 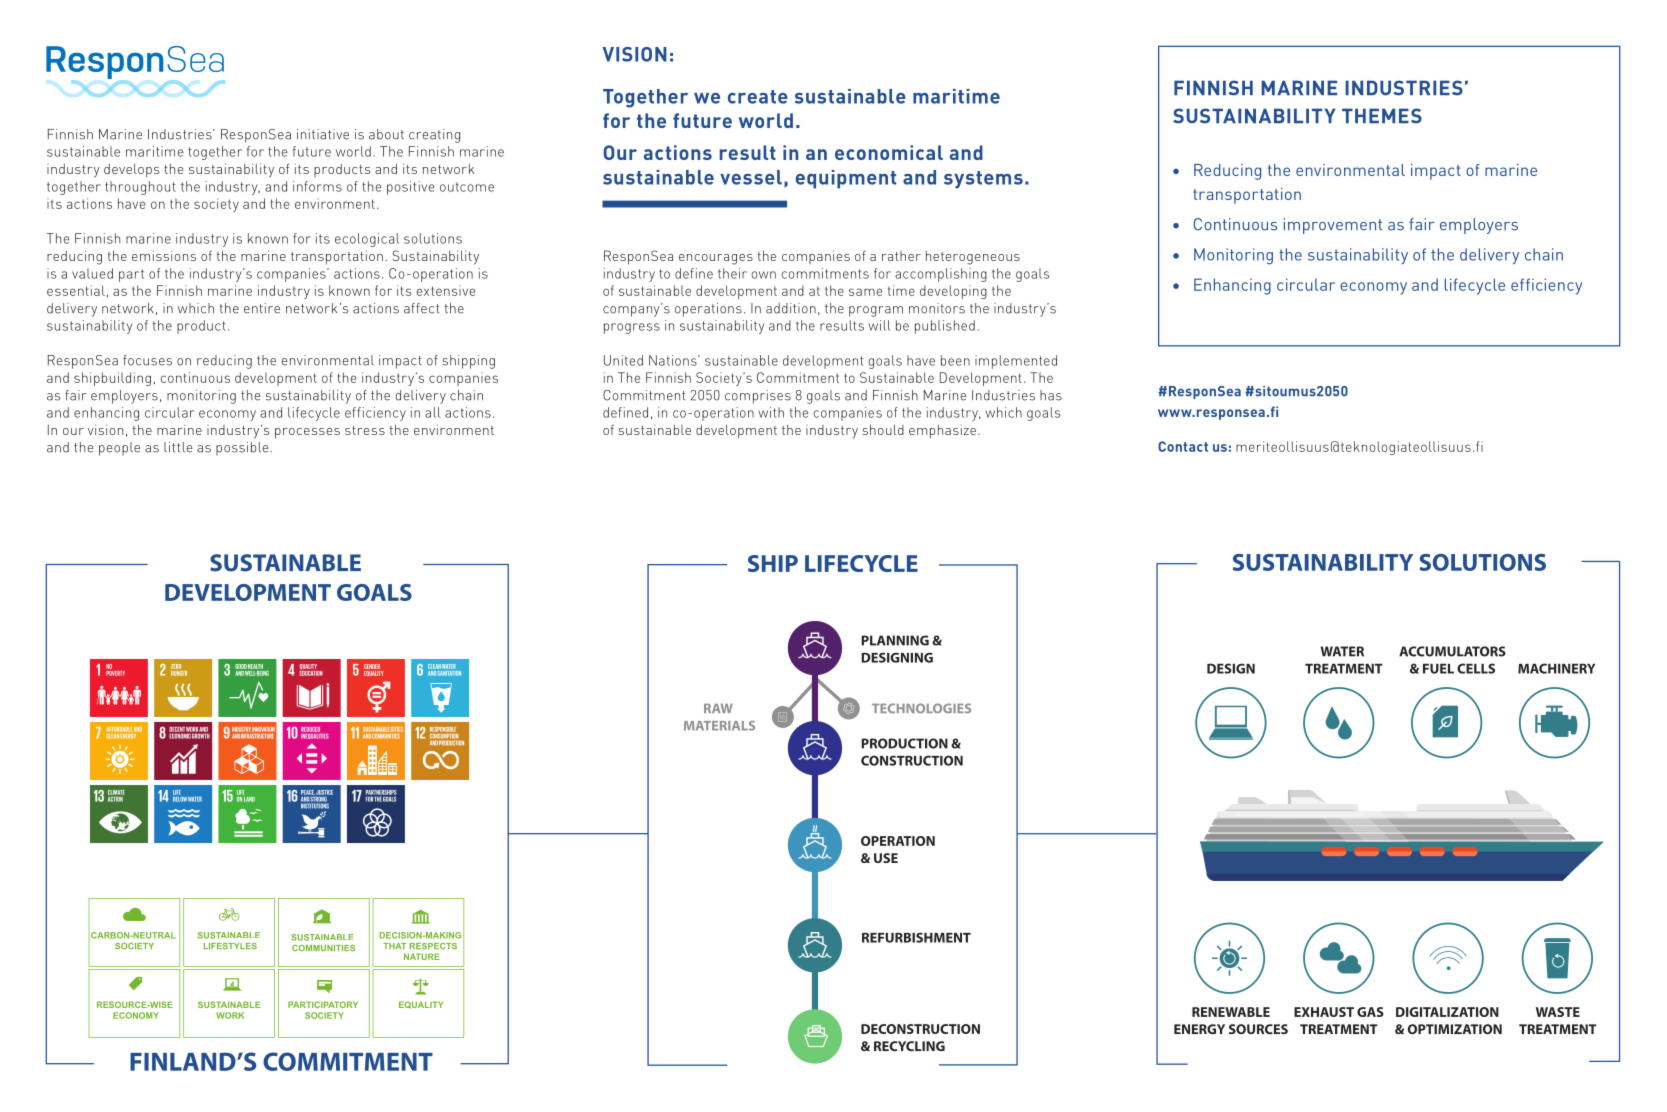 What do you see at coordinates (1183, 446) in the image?
I see `Contact` at bounding box center [1183, 446].
